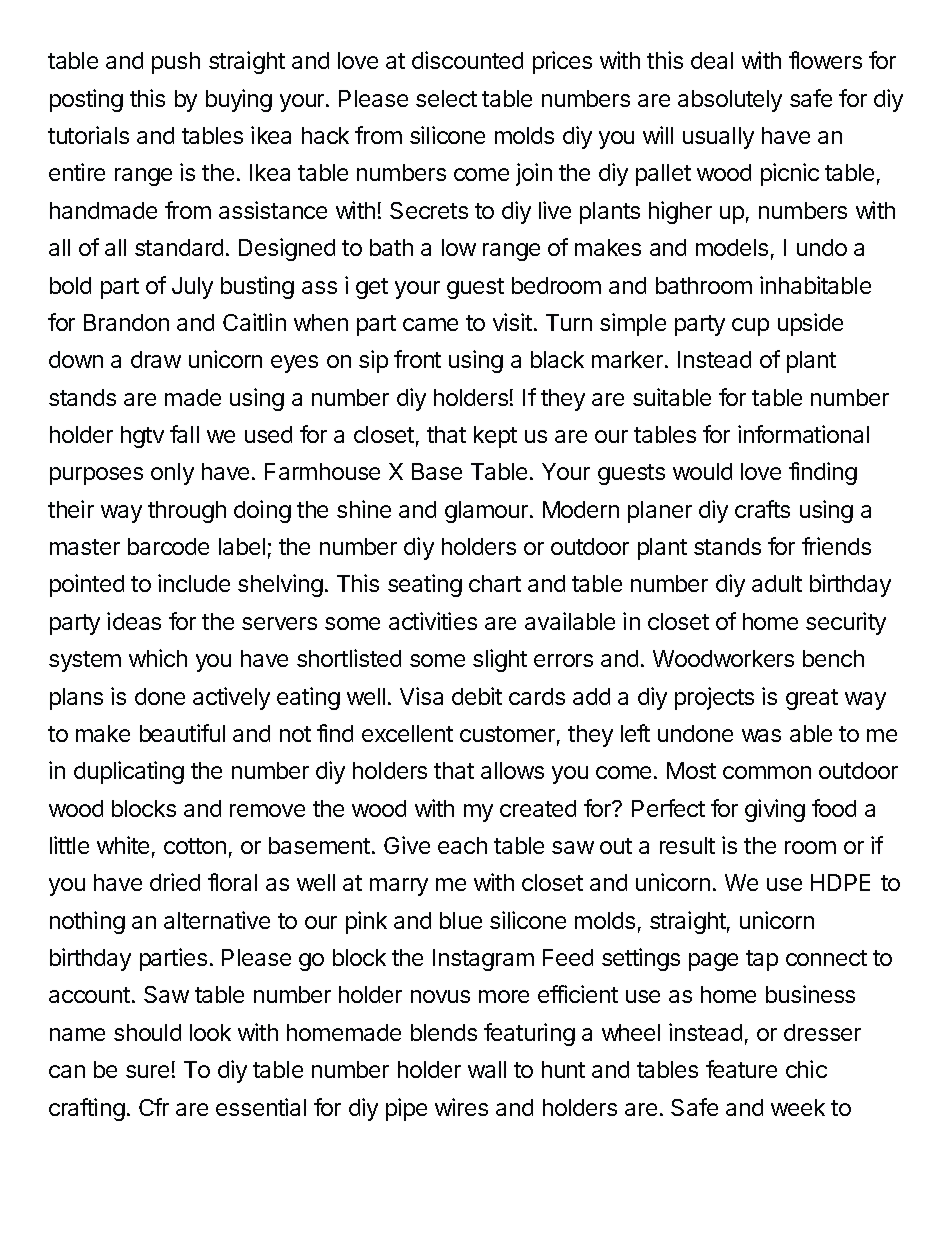 The image size is (952, 1233). What do you see at coordinates (775, 810) in the screenshot?
I see `giving` at bounding box center [775, 810].
